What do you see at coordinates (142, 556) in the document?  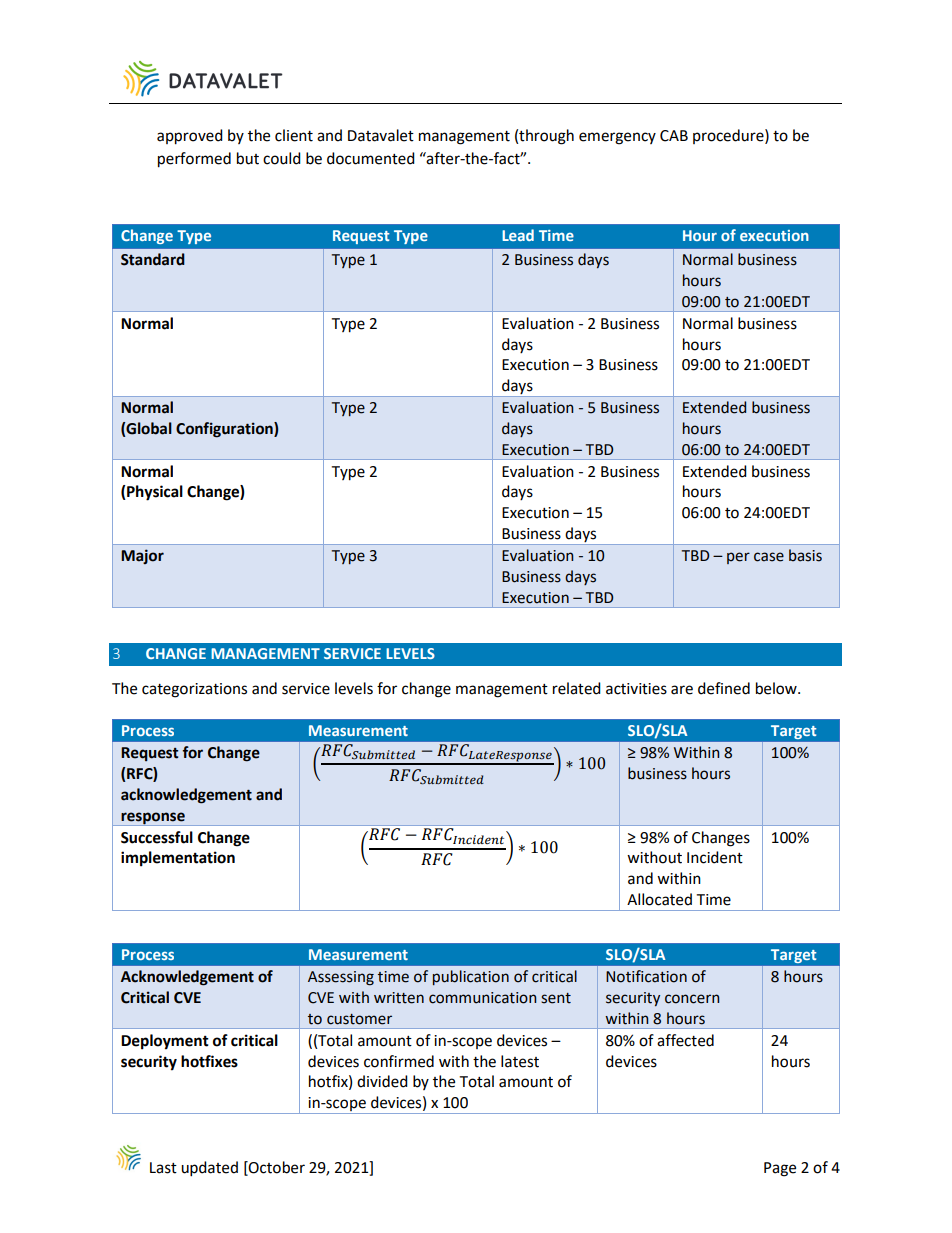 I see `Major` at bounding box center [142, 556].
